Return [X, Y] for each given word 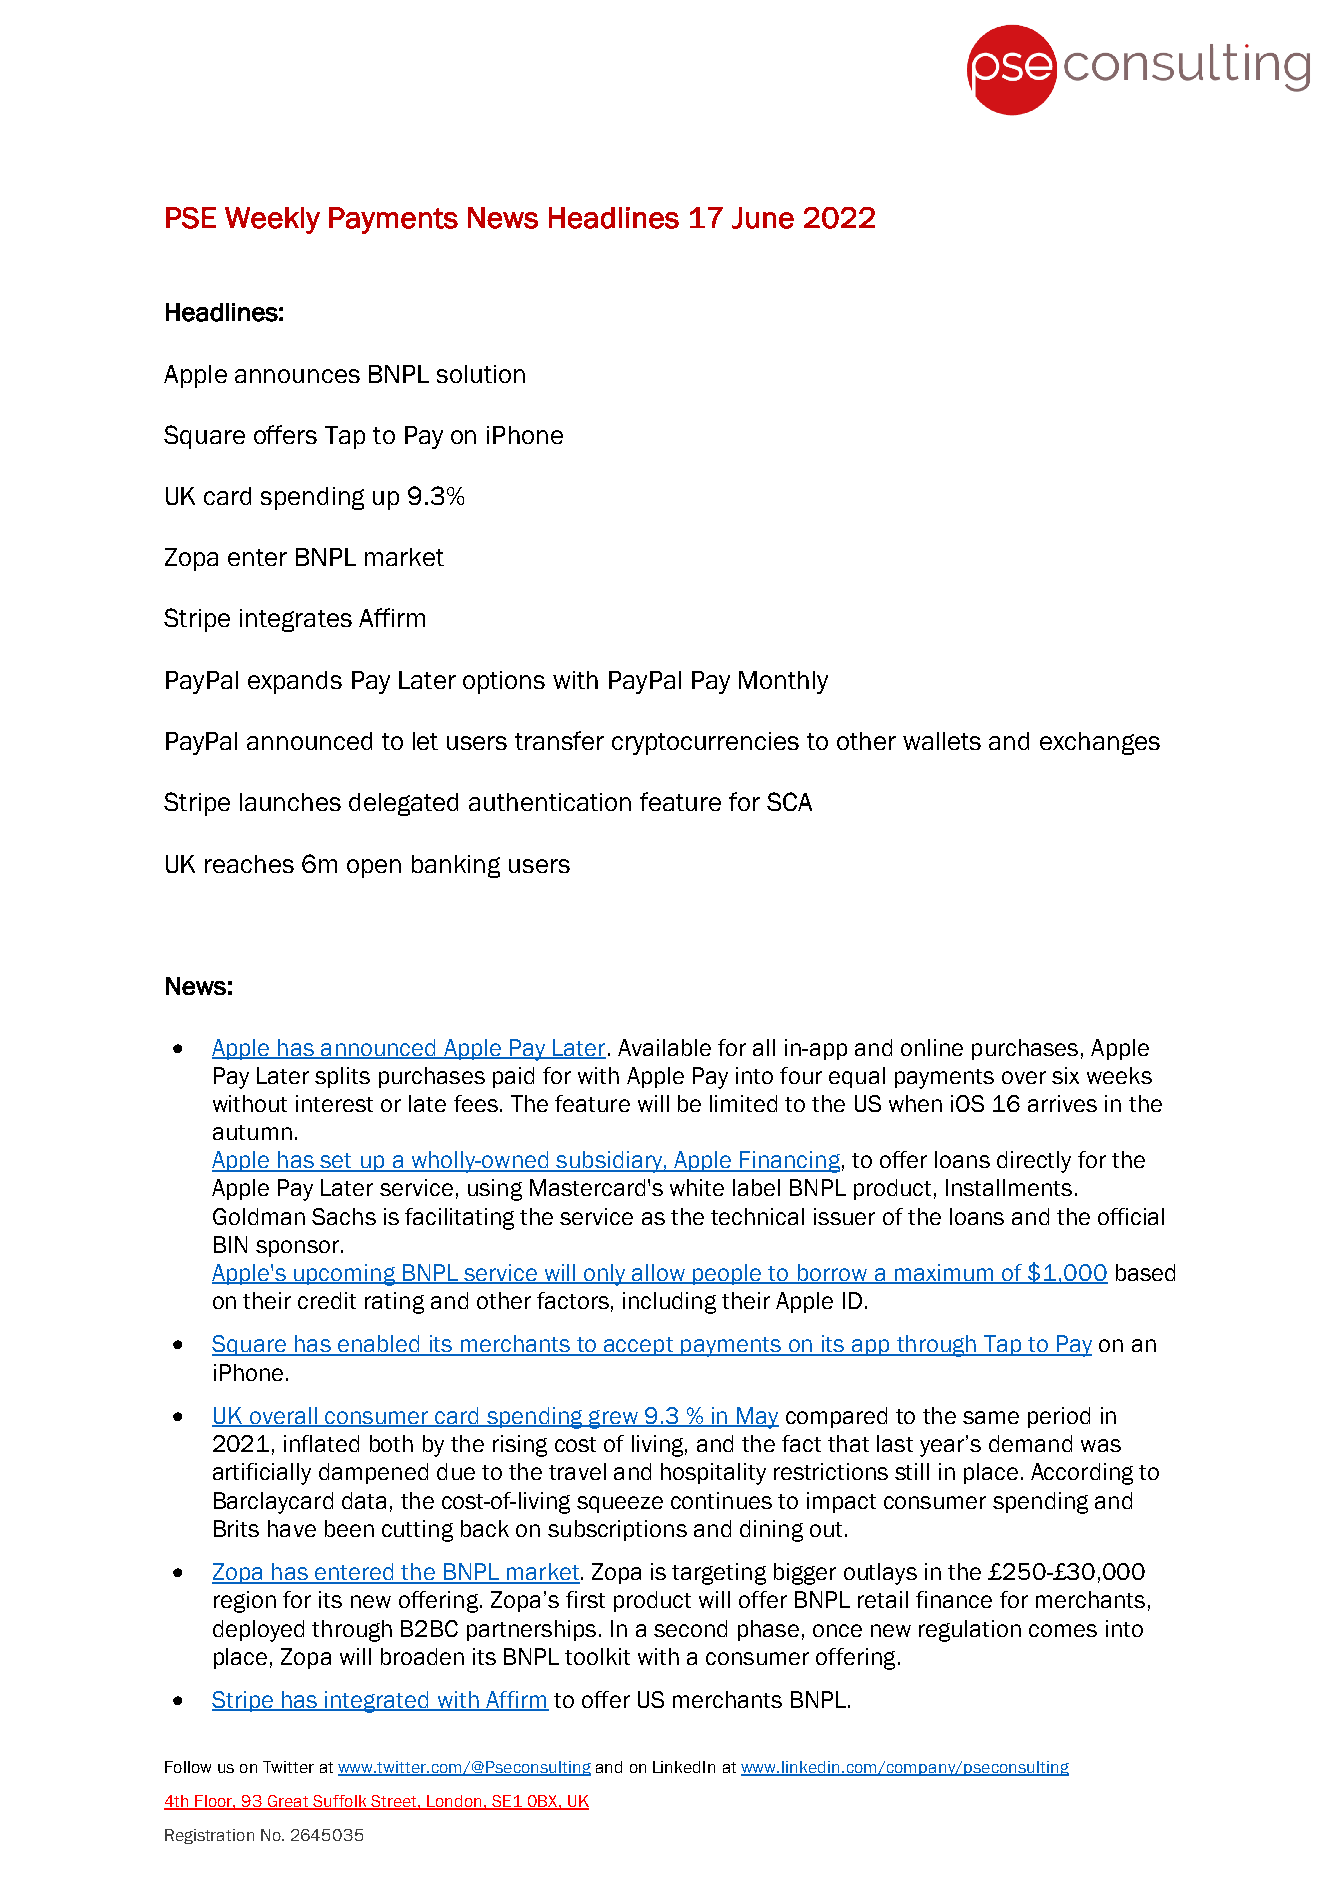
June [763, 218]
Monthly [783, 682]
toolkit [597, 1656]
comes [1063, 1630]
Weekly [272, 220]
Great [288, 1802]
